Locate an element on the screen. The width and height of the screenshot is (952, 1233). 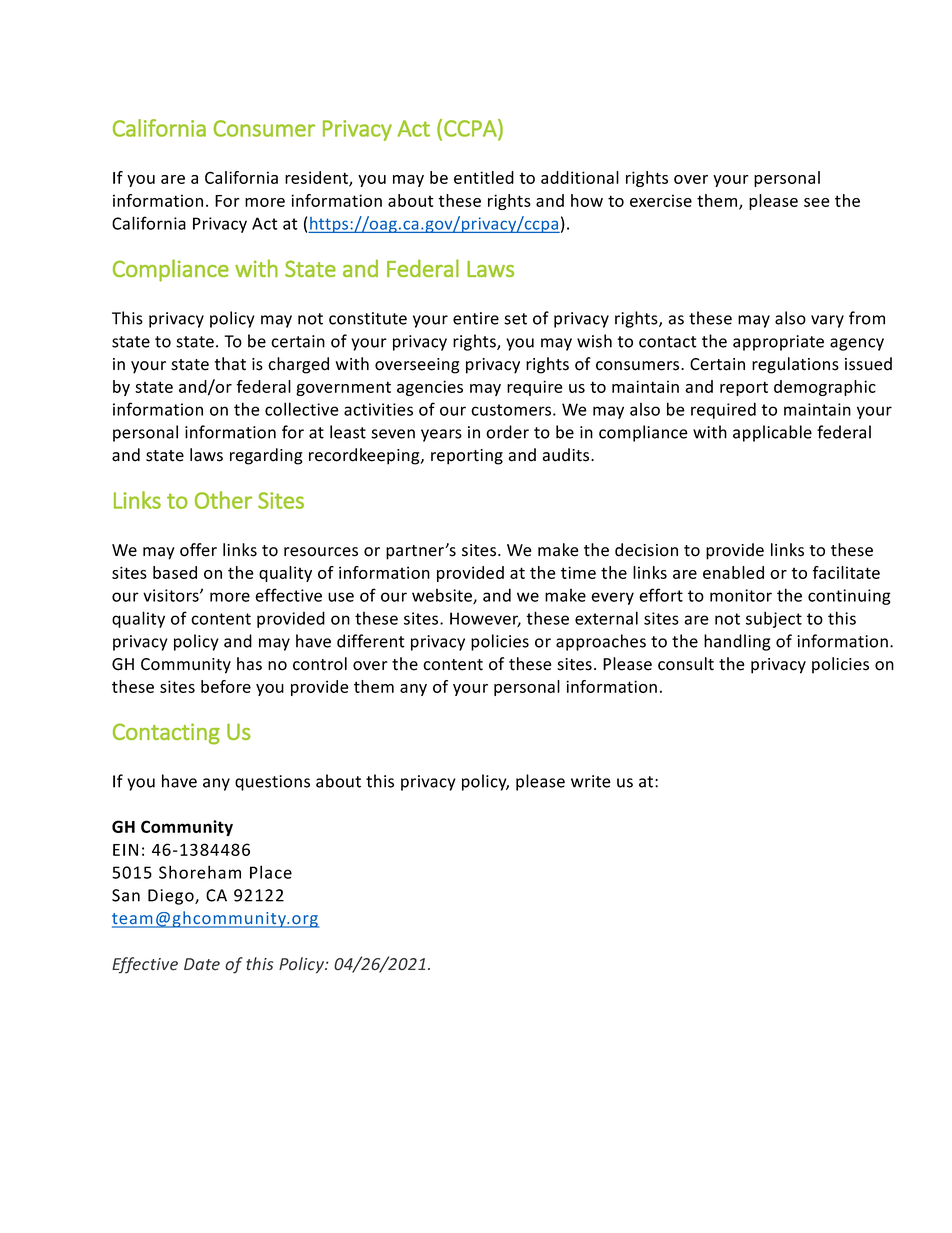
applicable is located at coordinates (772, 433).
